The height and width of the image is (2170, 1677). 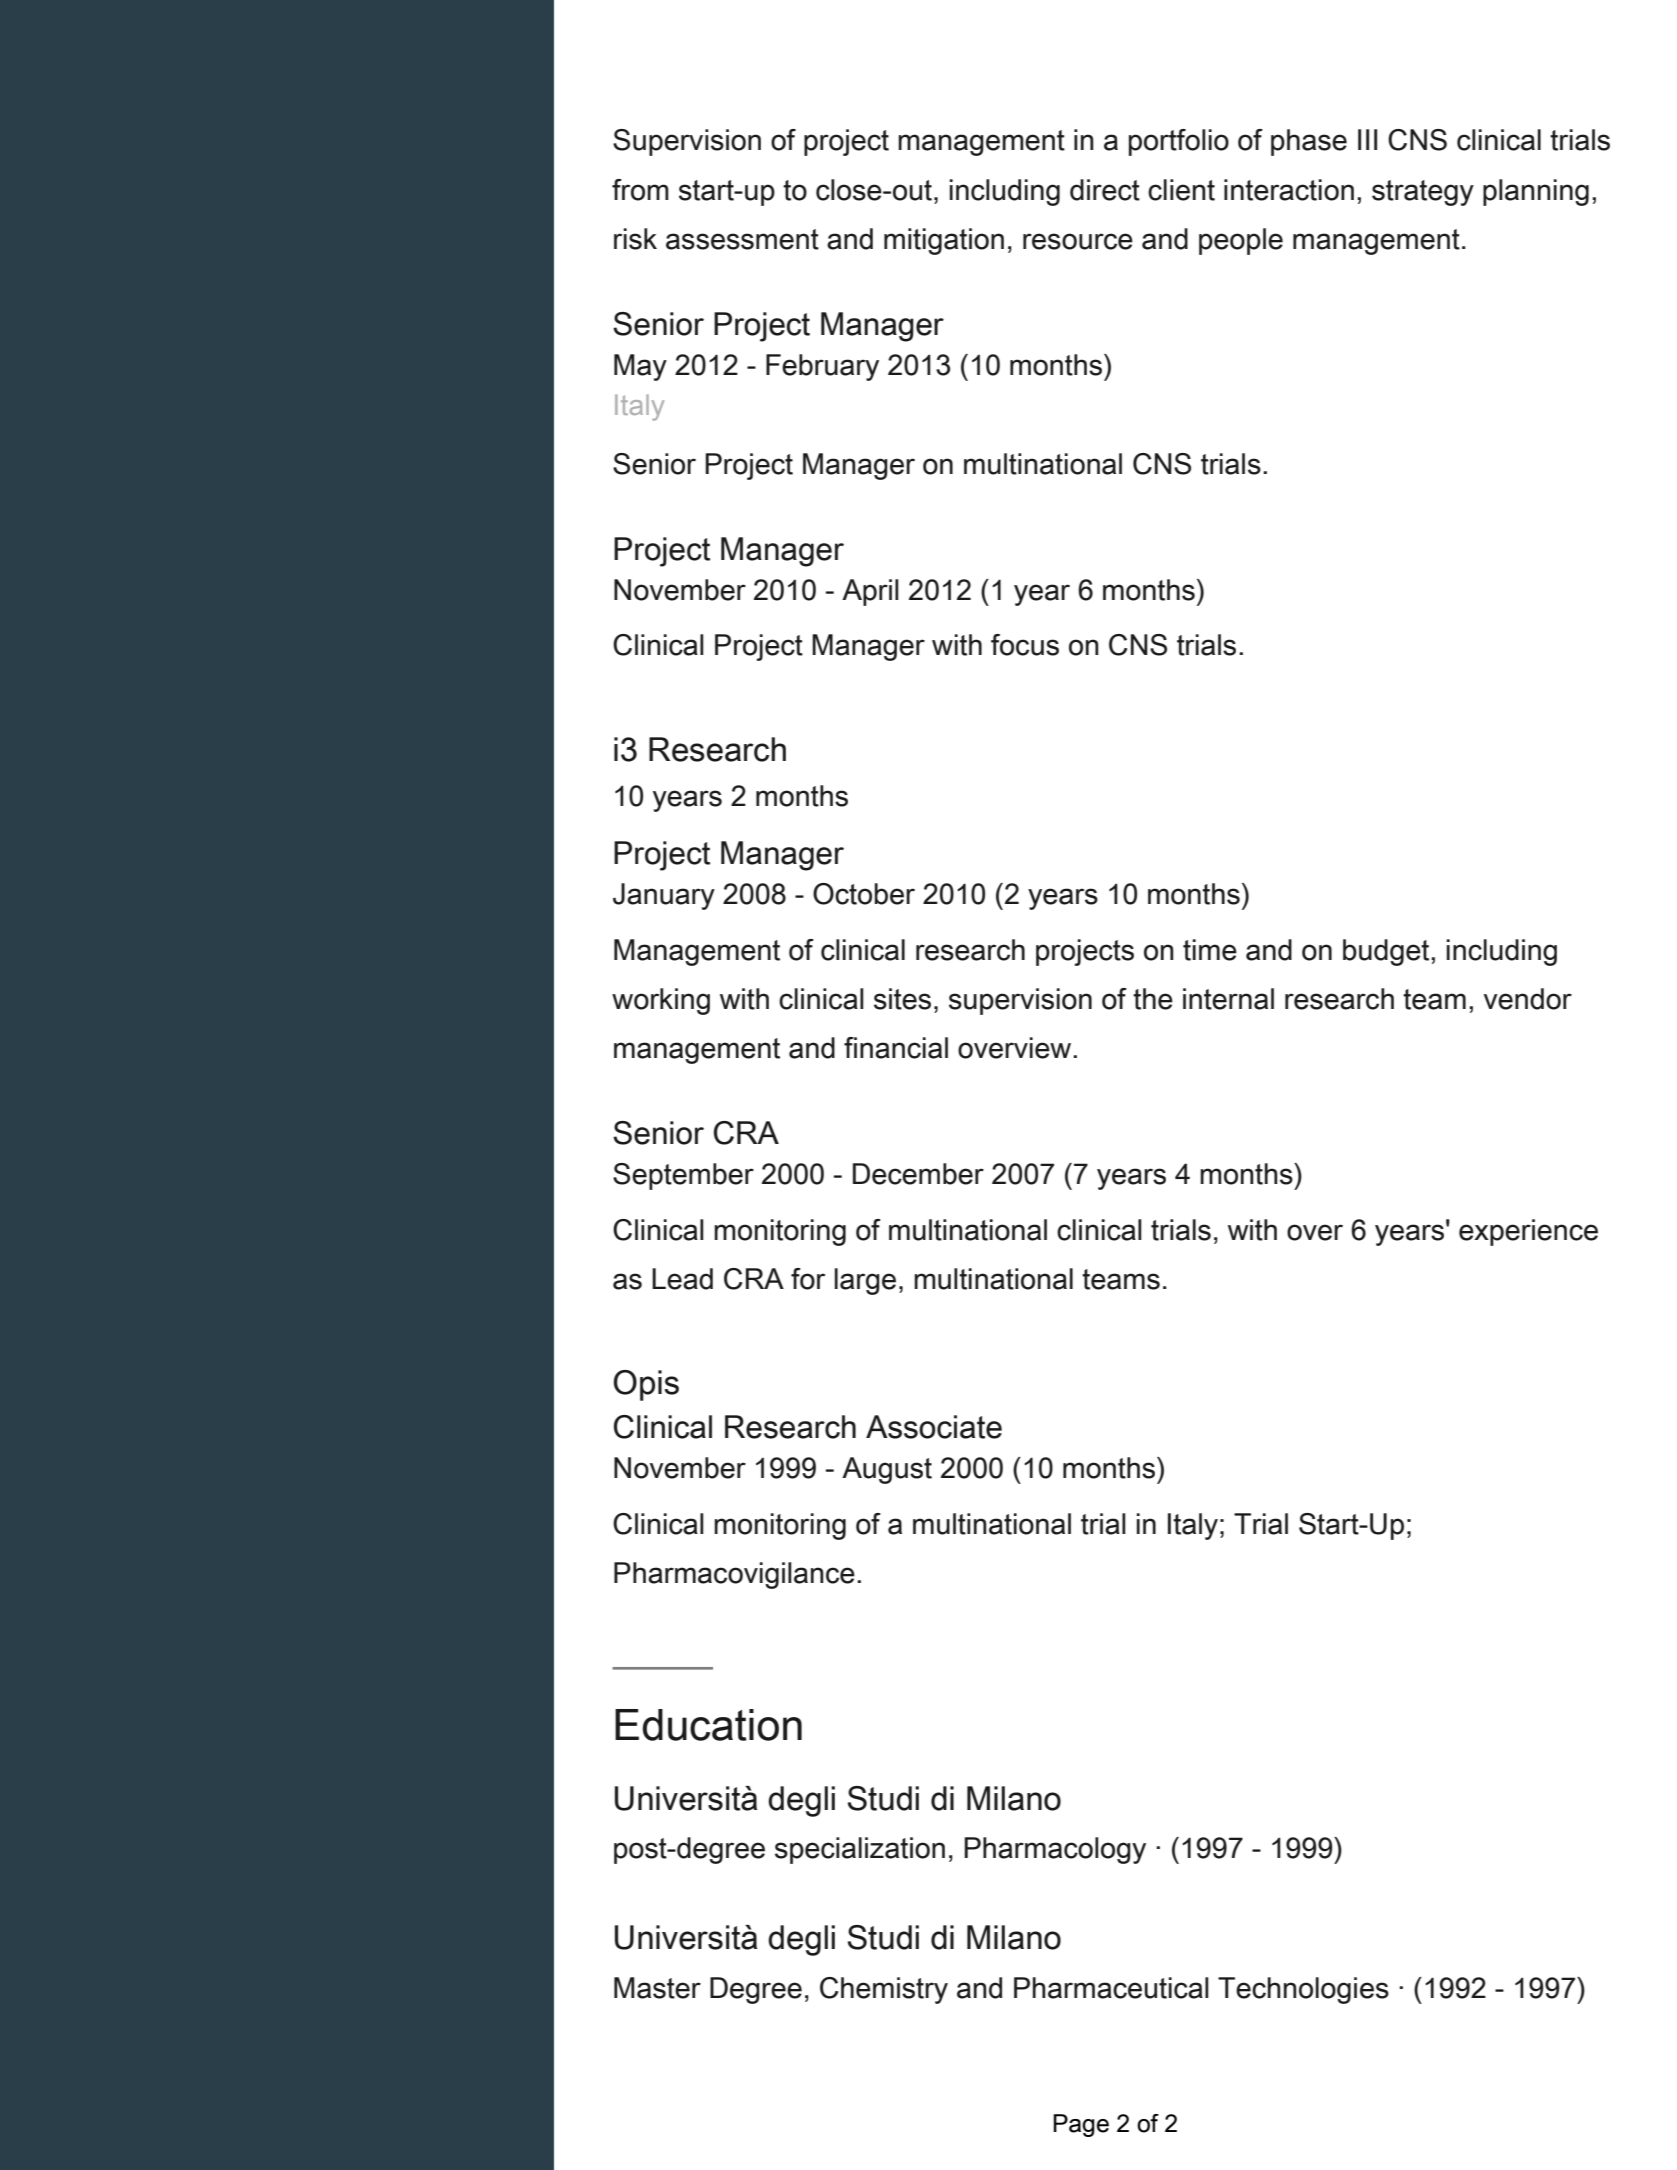 I want to click on Master, so click(x=657, y=1988).
